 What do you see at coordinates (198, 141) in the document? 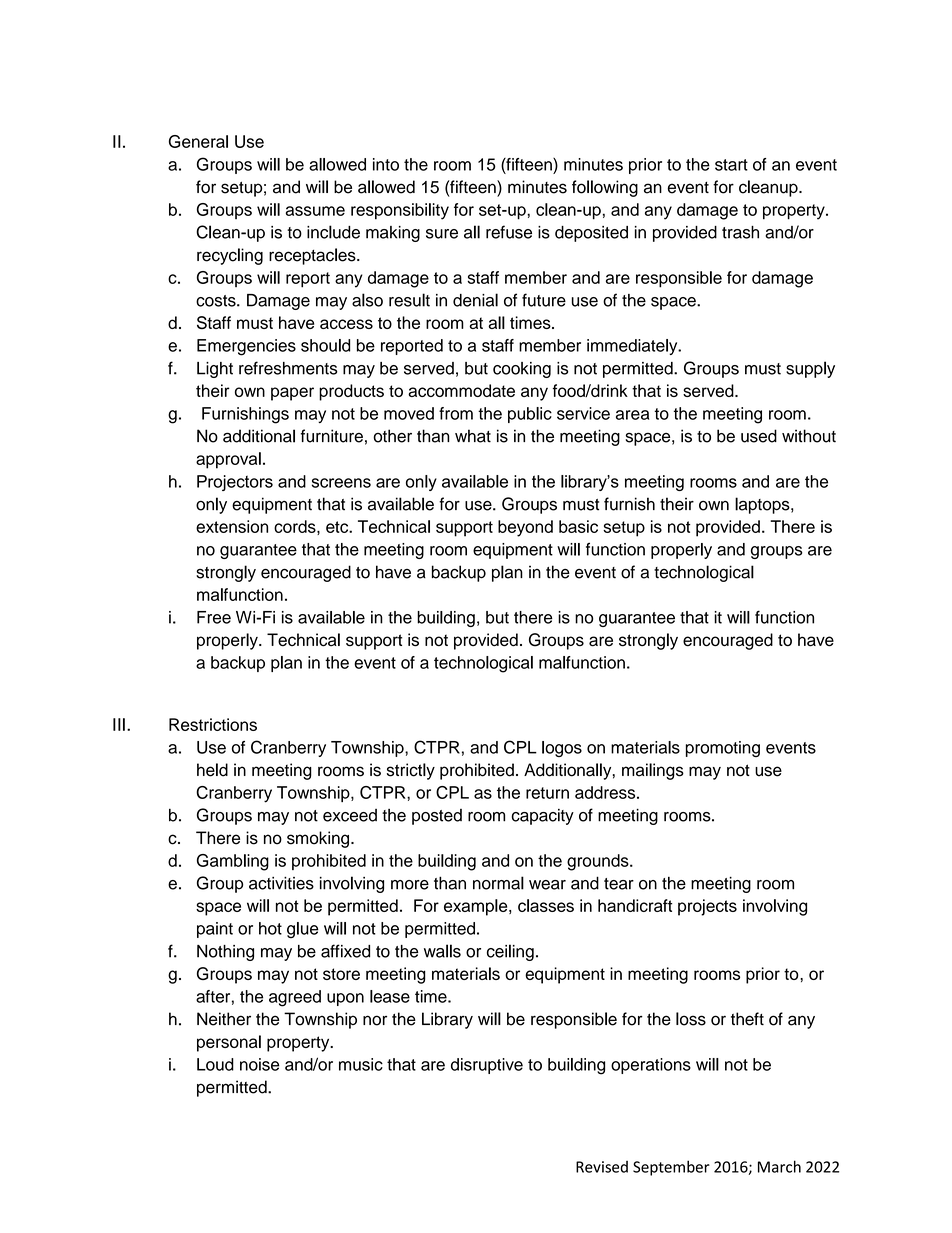
I see `General` at bounding box center [198, 141].
